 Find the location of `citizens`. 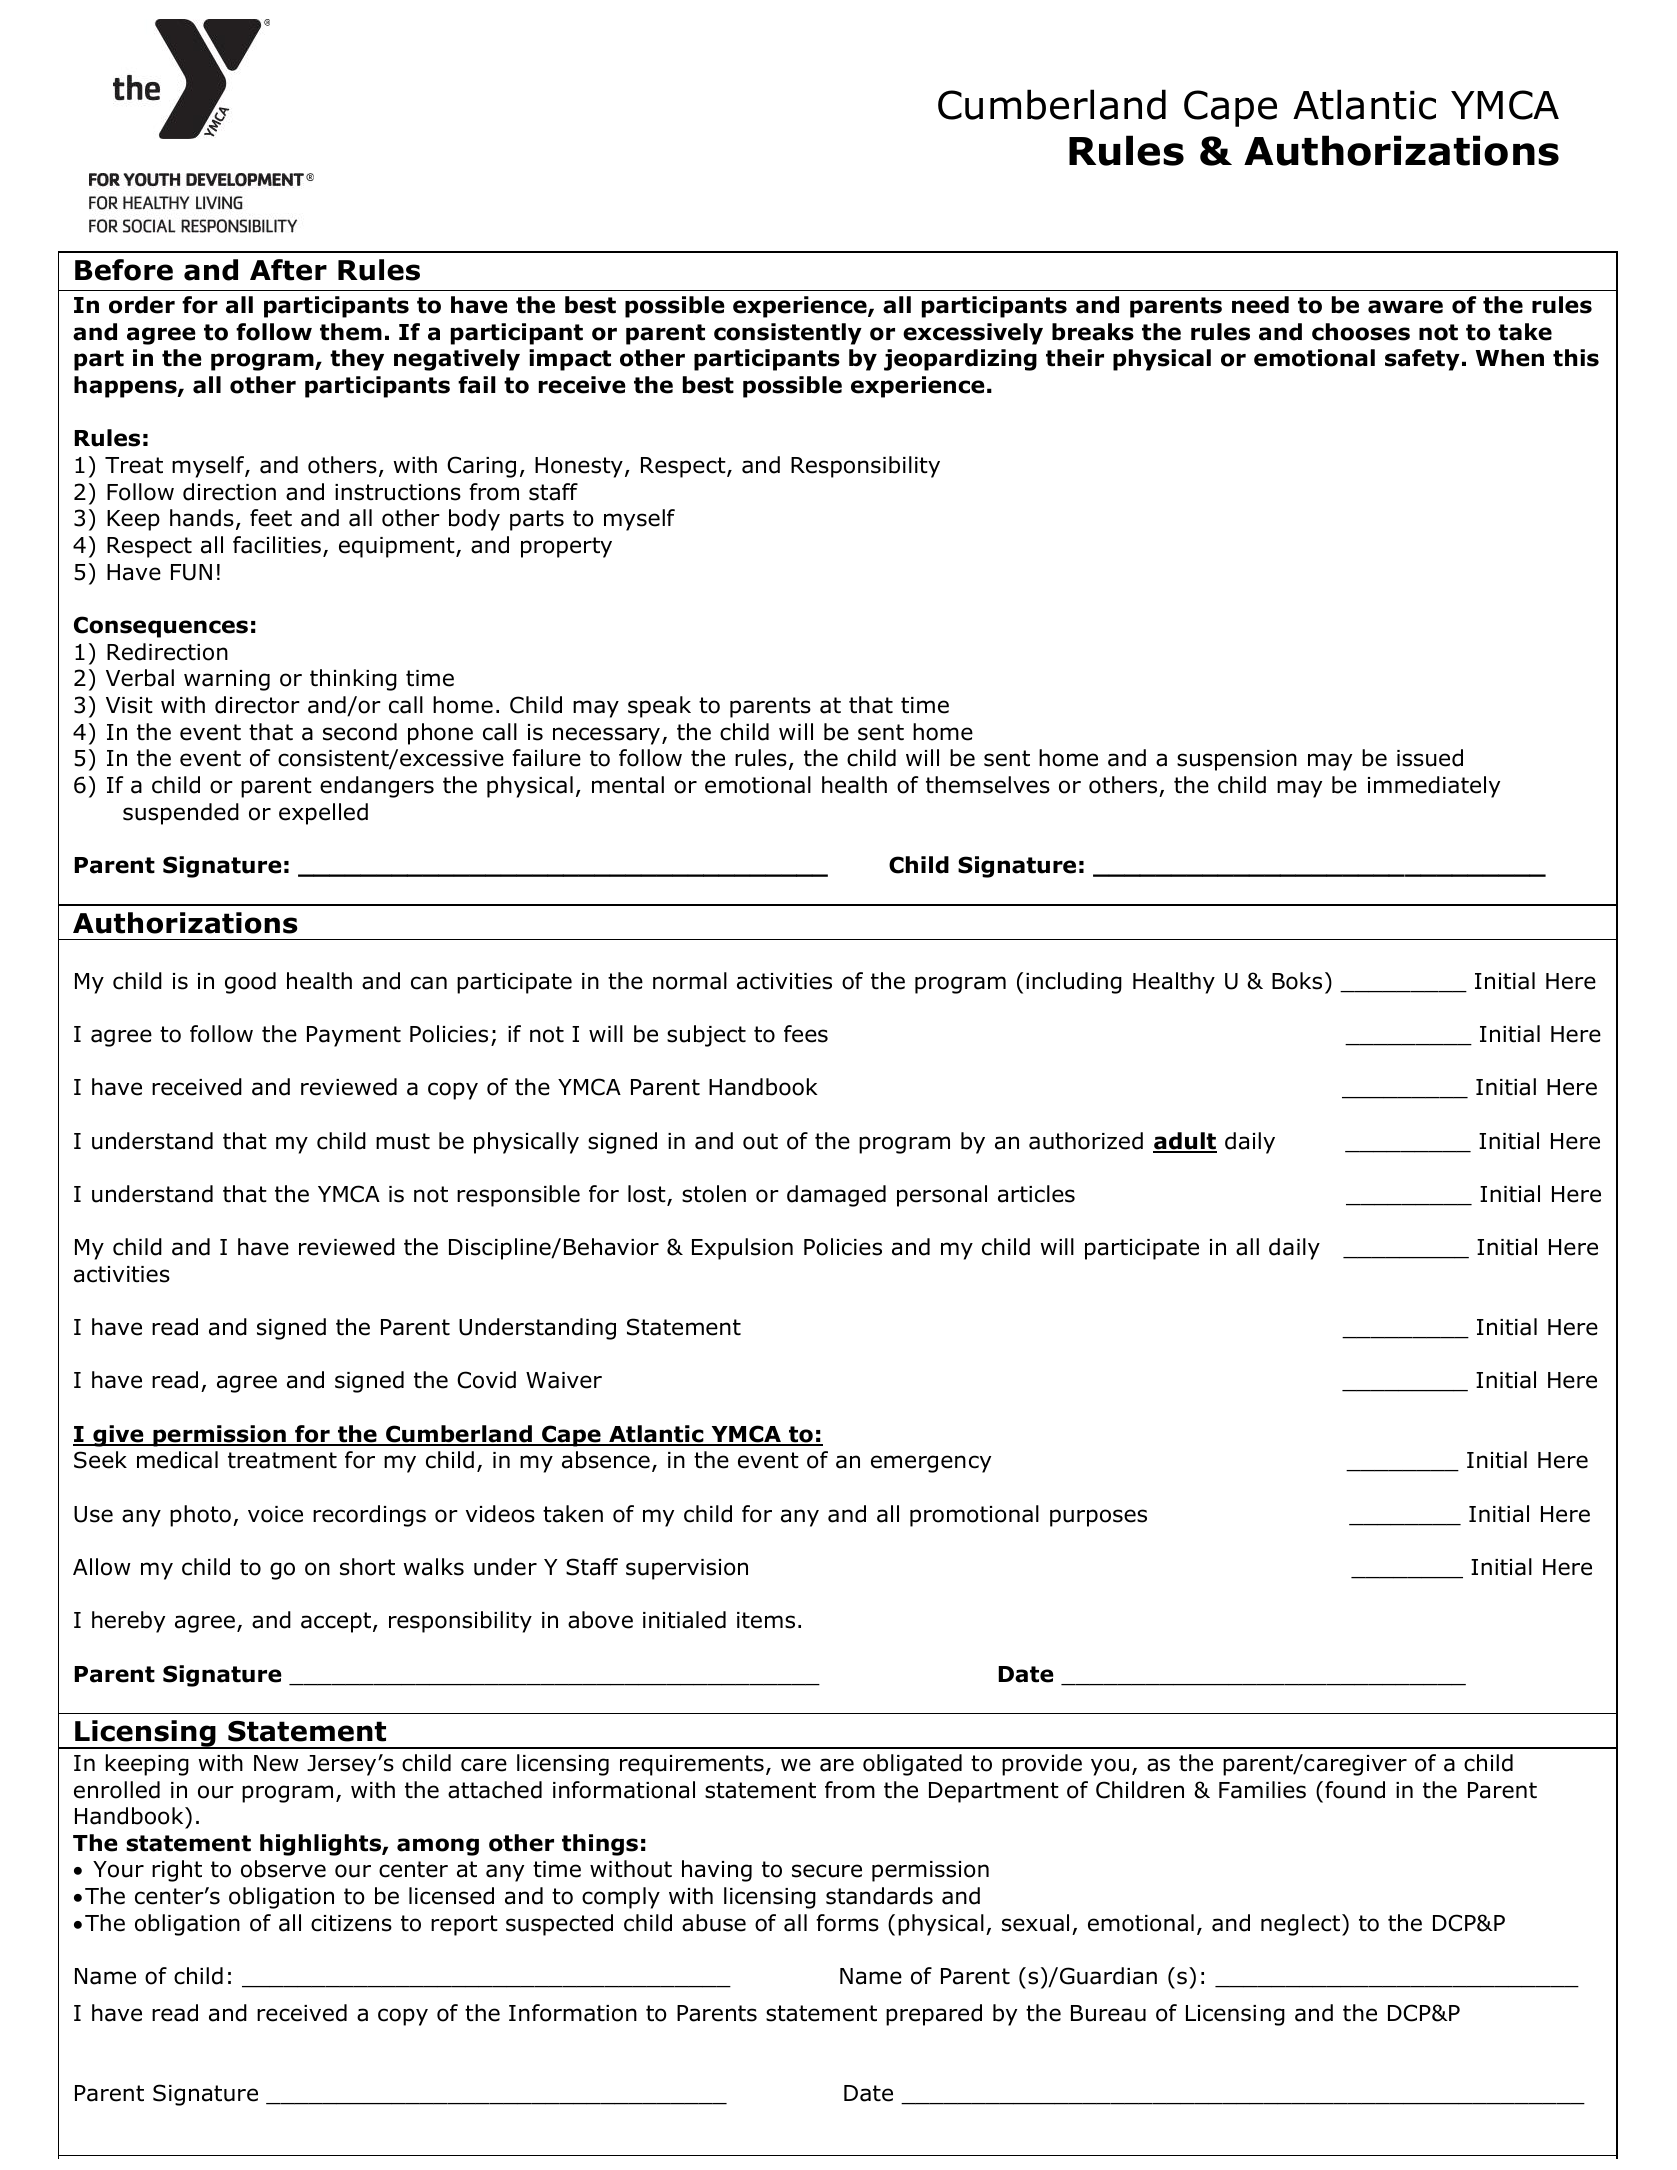

citizens is located at coordinates (351, 1923).
